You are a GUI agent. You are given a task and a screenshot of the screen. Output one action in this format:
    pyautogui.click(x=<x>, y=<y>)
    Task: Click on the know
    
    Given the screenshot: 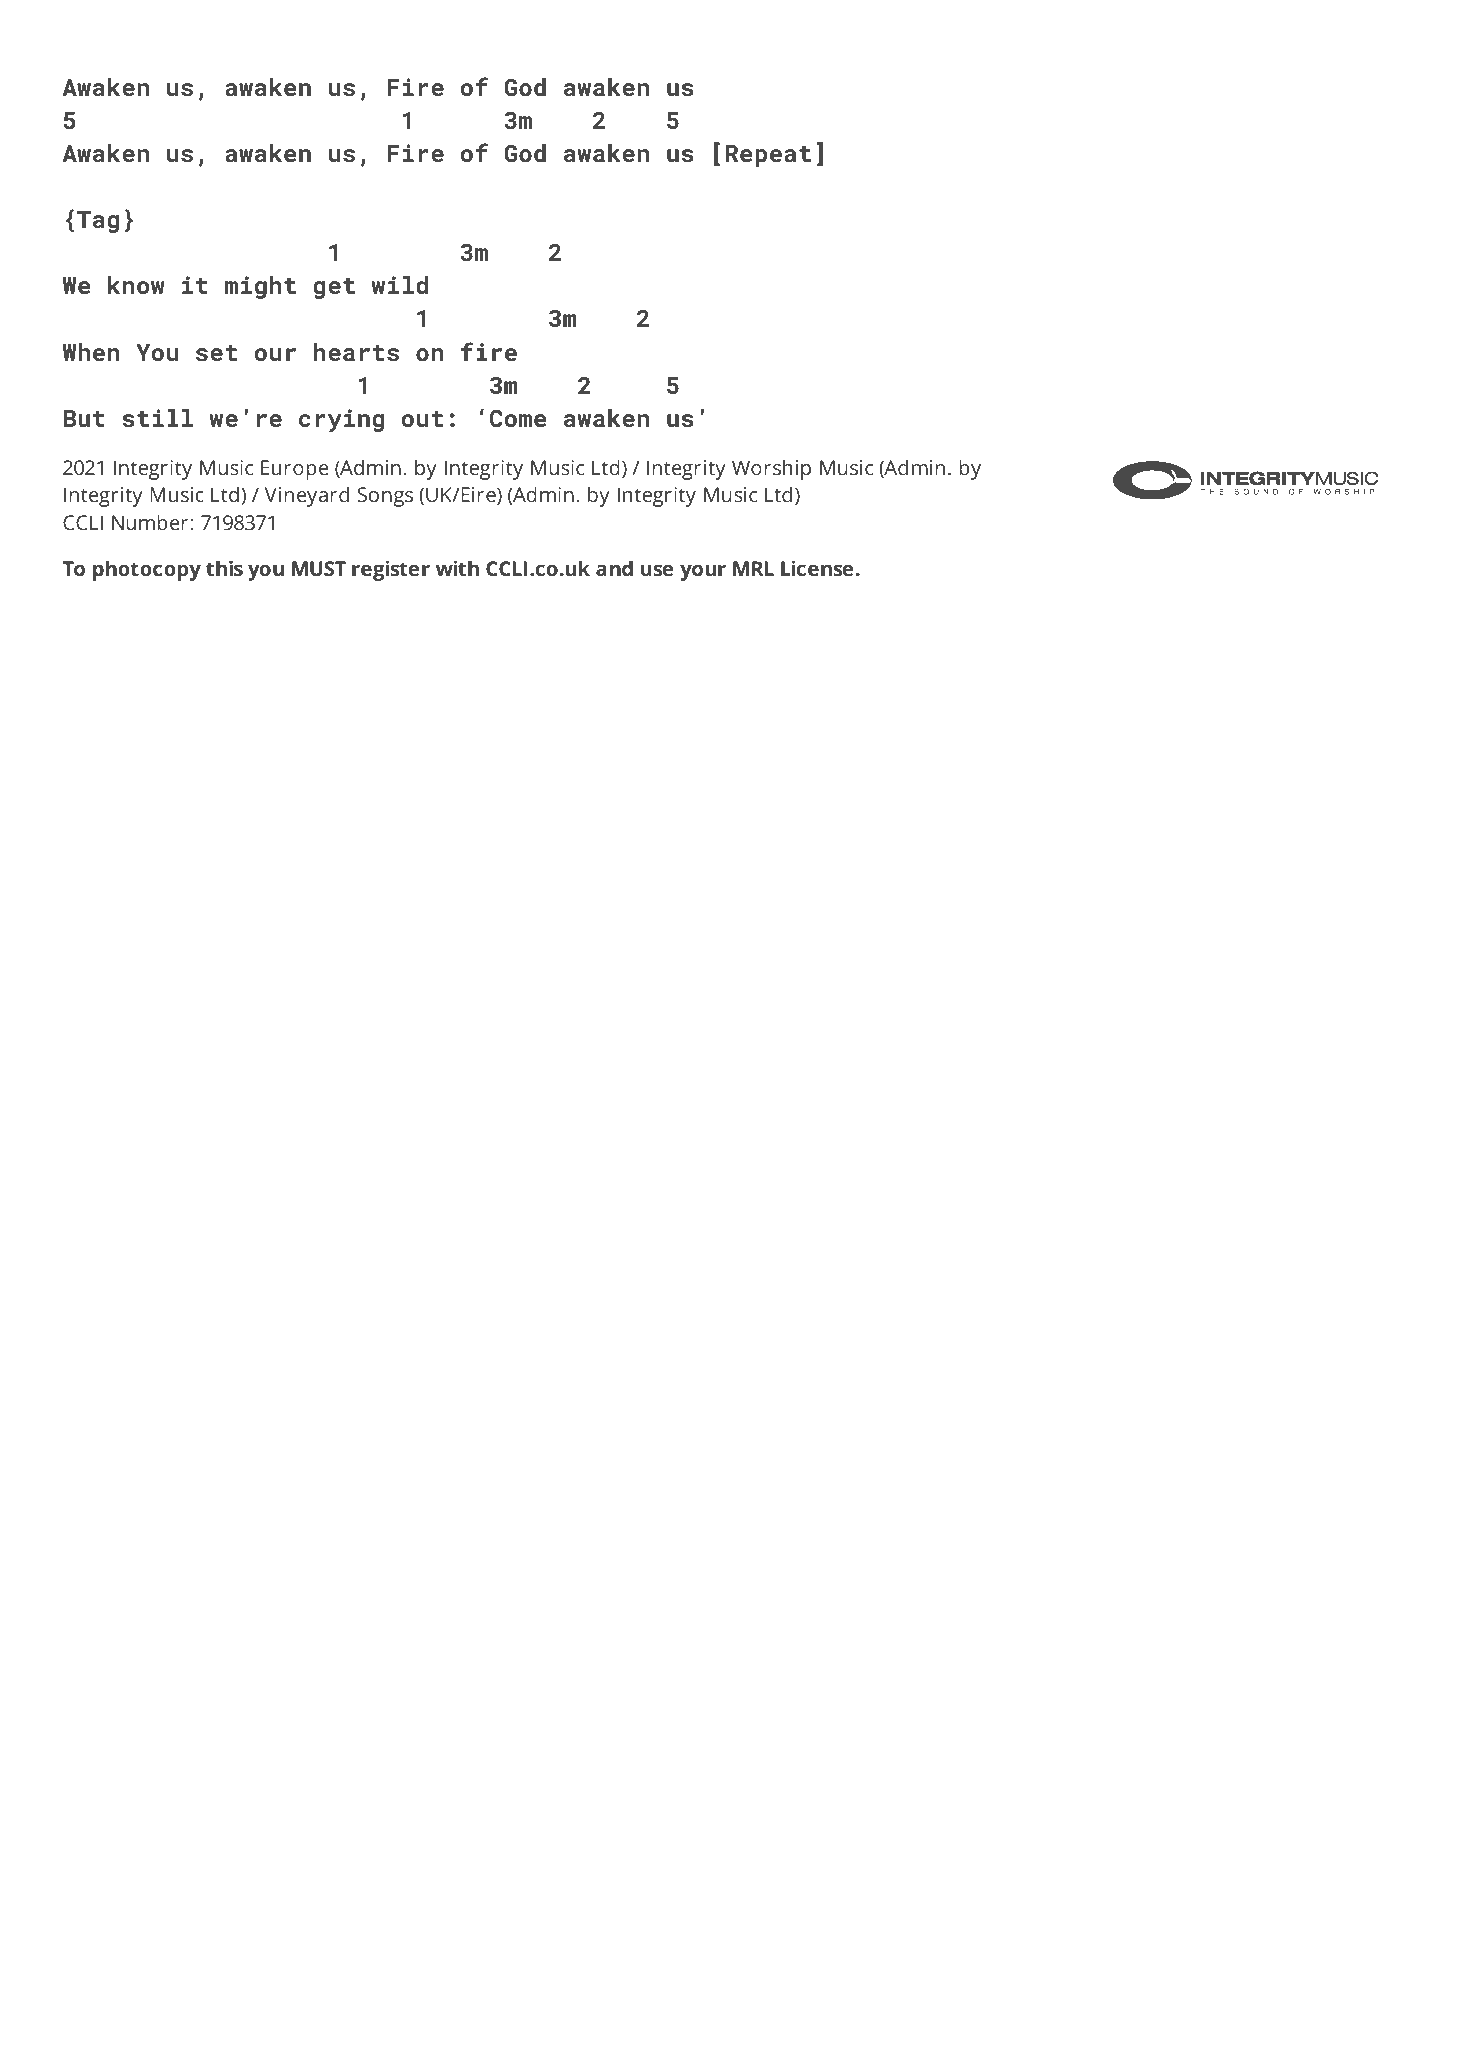 What is the action you would take?
    pyautogui.click(x=136, y=285)
